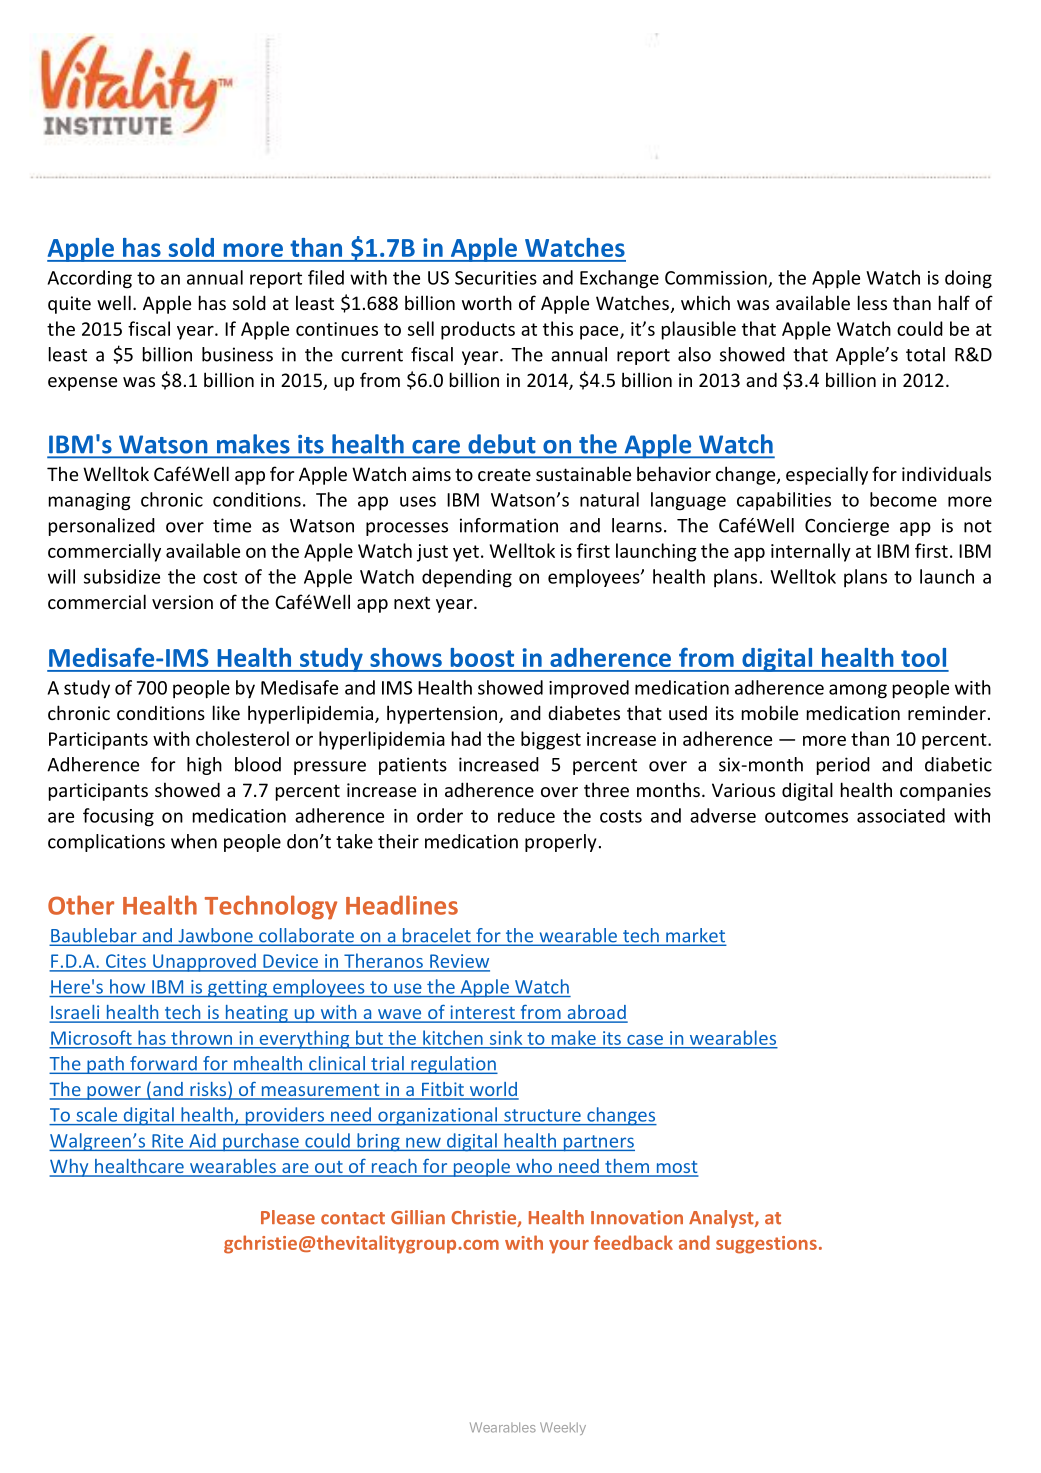 This screenshot has height=1473, width=1041. What do you see at coordinates (226, 712) in the screenshot?
I see `like` at bounding box center [226, 712].
